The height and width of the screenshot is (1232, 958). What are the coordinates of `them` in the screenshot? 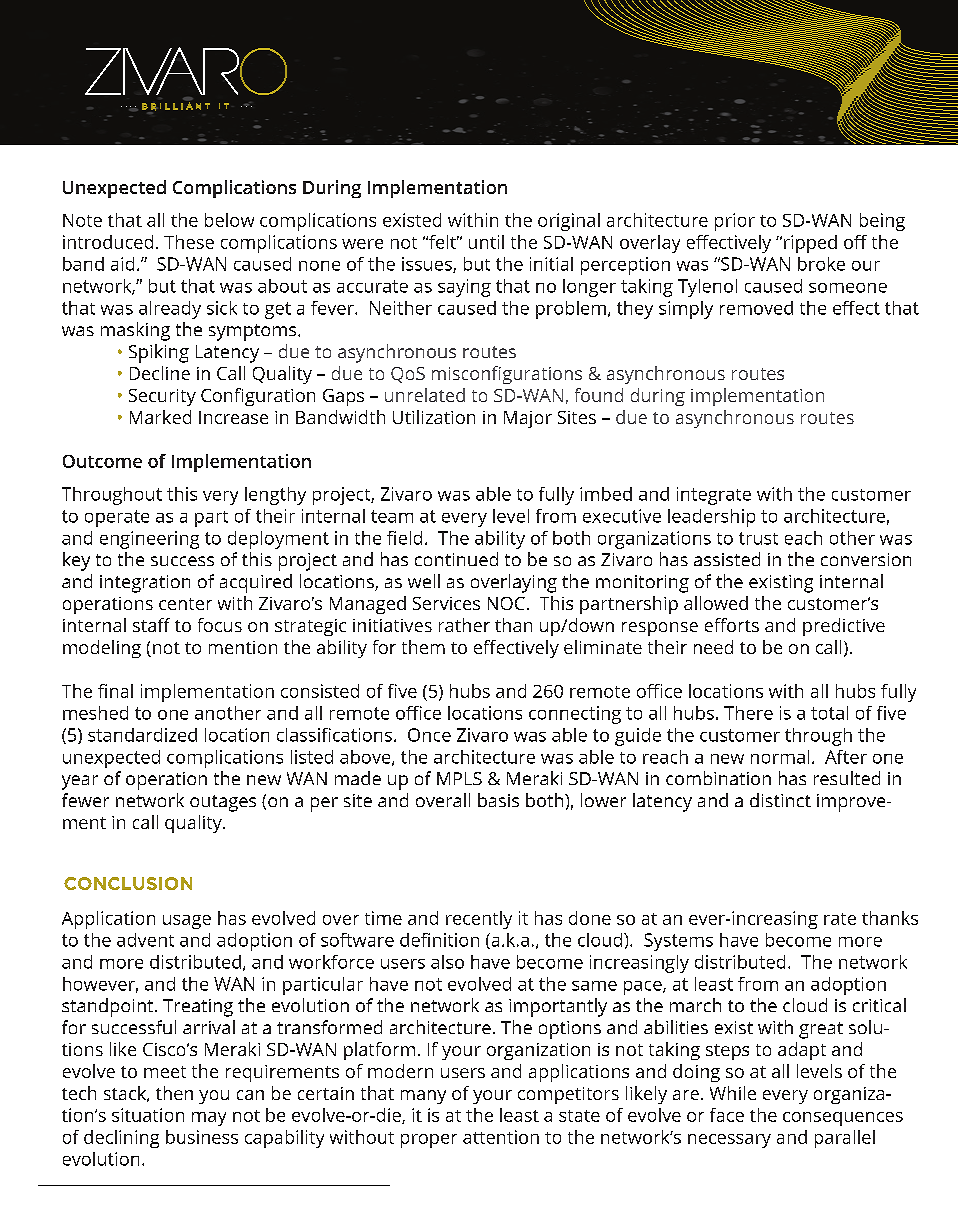 It's located at (423, 647).
